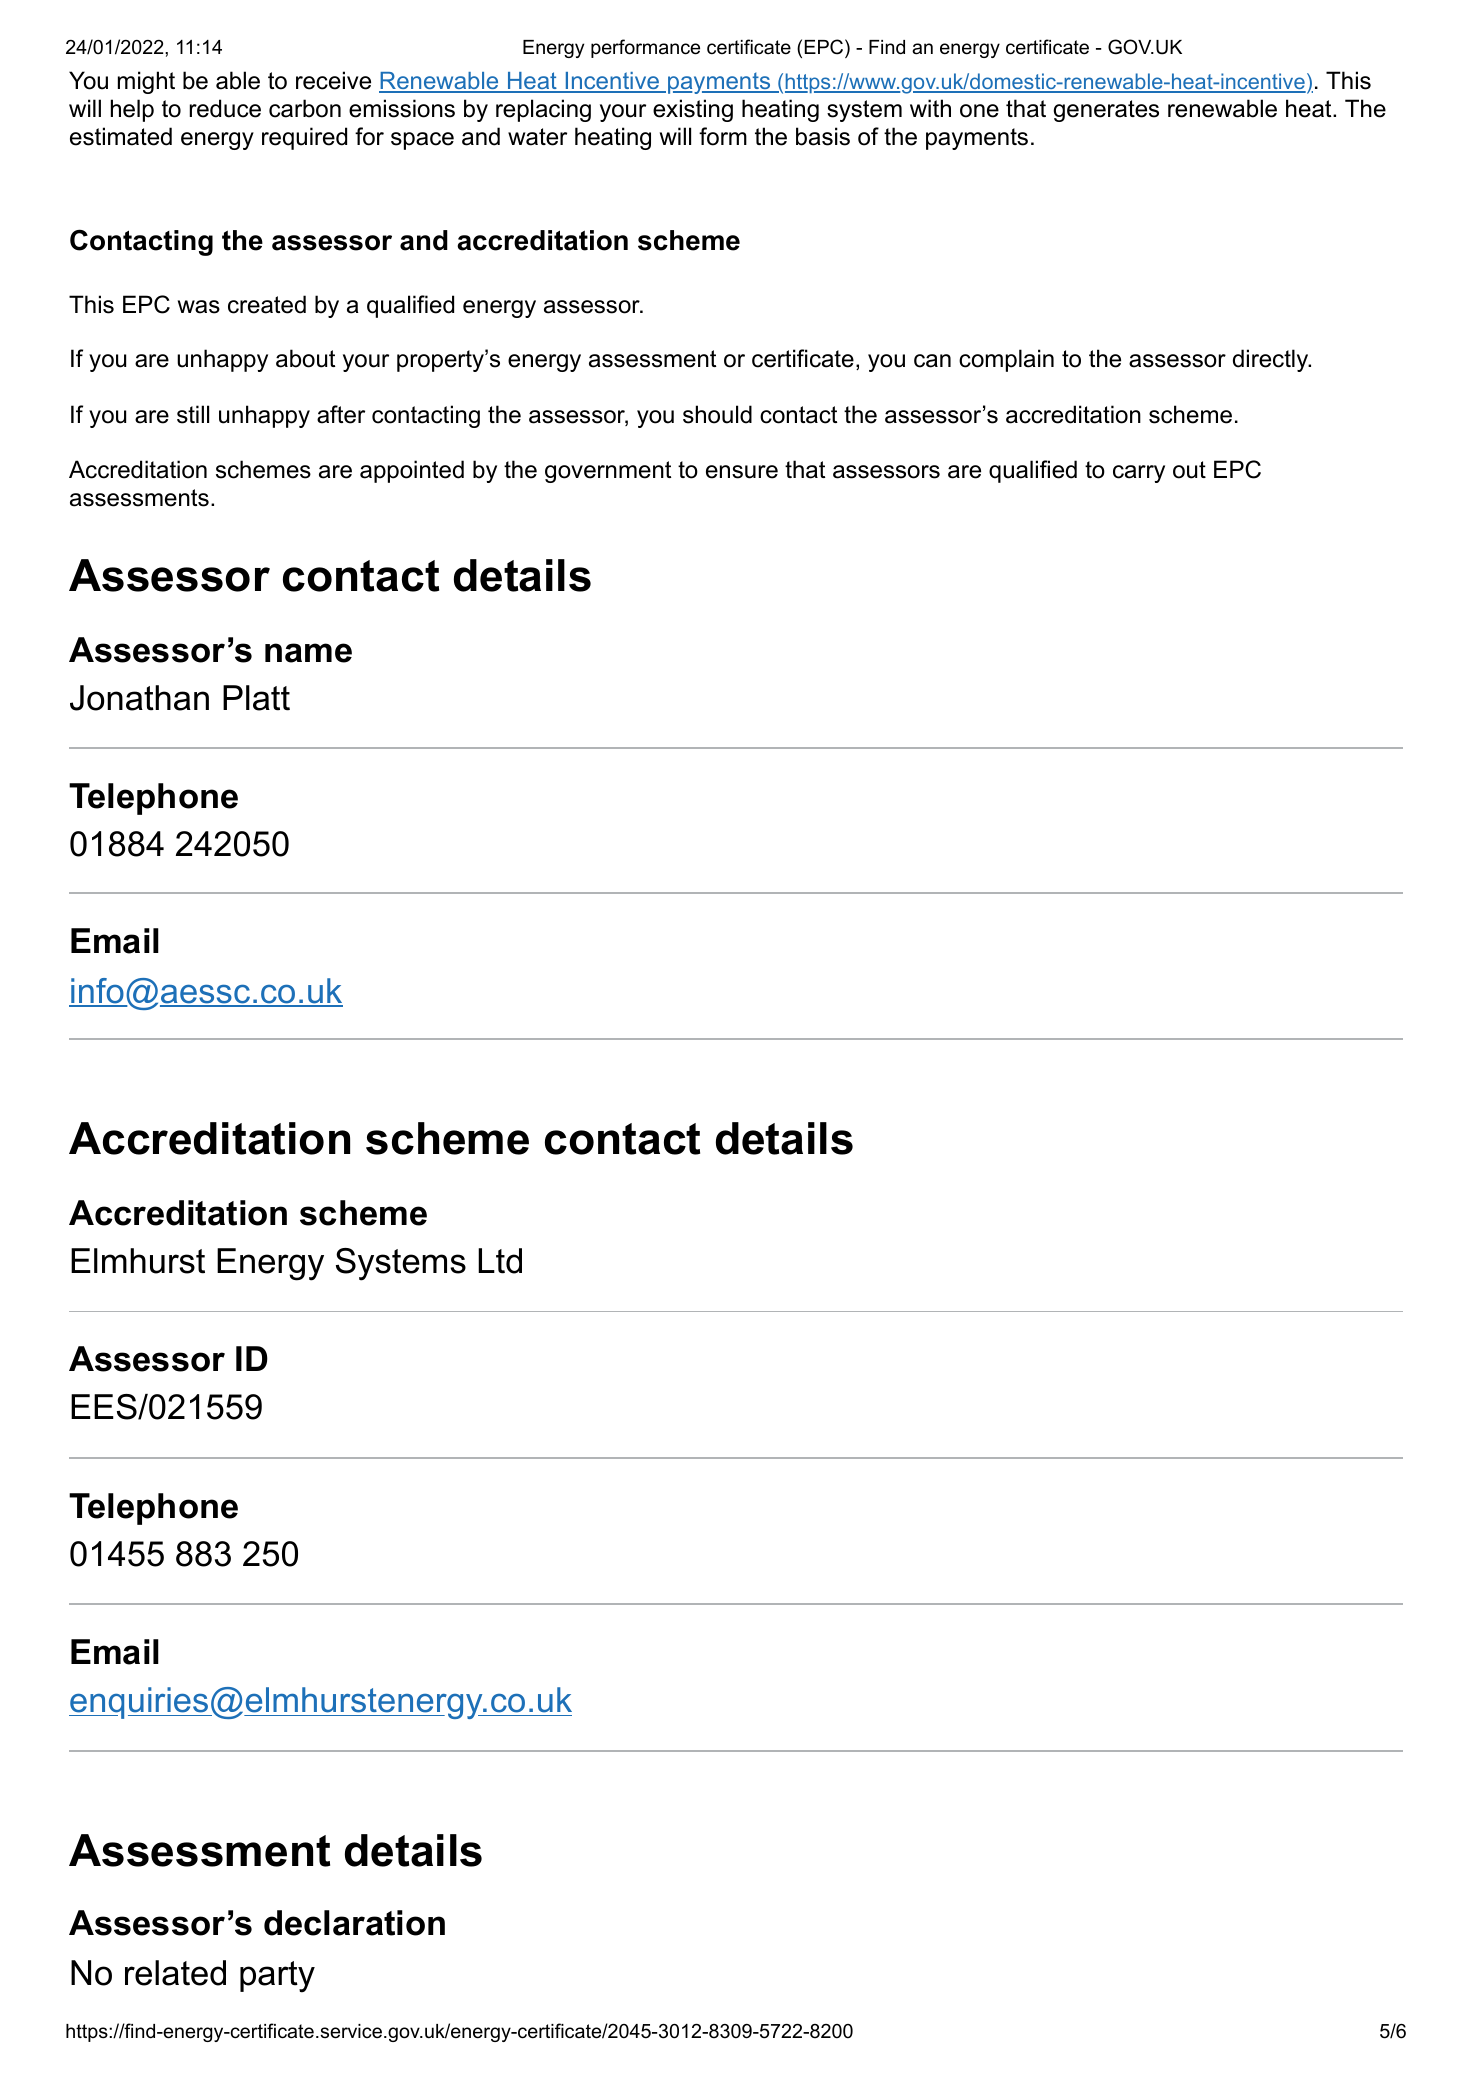 Image resolution: width=1472 pixels, height=2080 pixels. Describe the element at coordinates (500, 1261) in the page. I see `Ltd` at that location.
